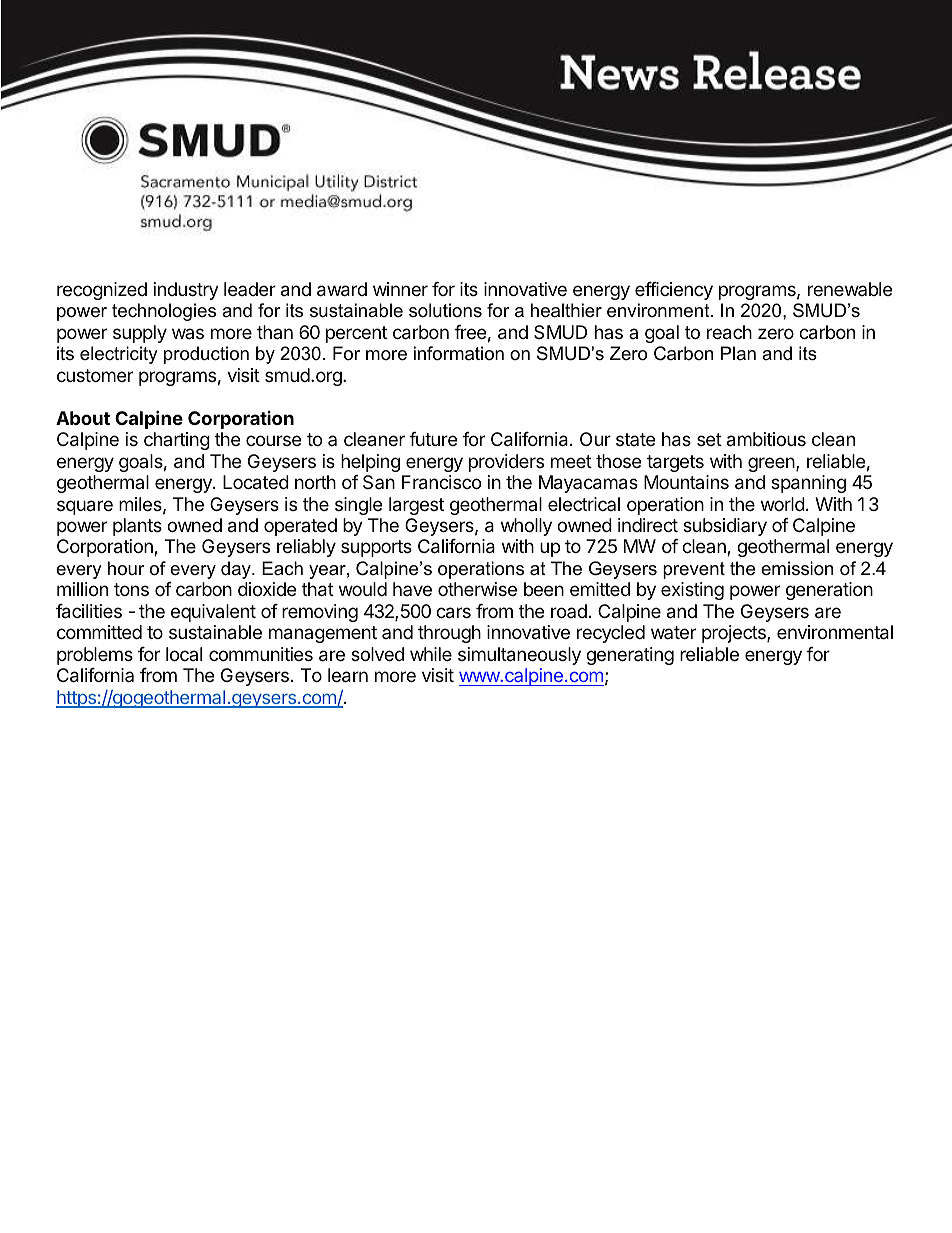 This image has height=1233, width=952. Describe the element at coordinates (766, 439) in the image. I see `ambitious` at that location.
